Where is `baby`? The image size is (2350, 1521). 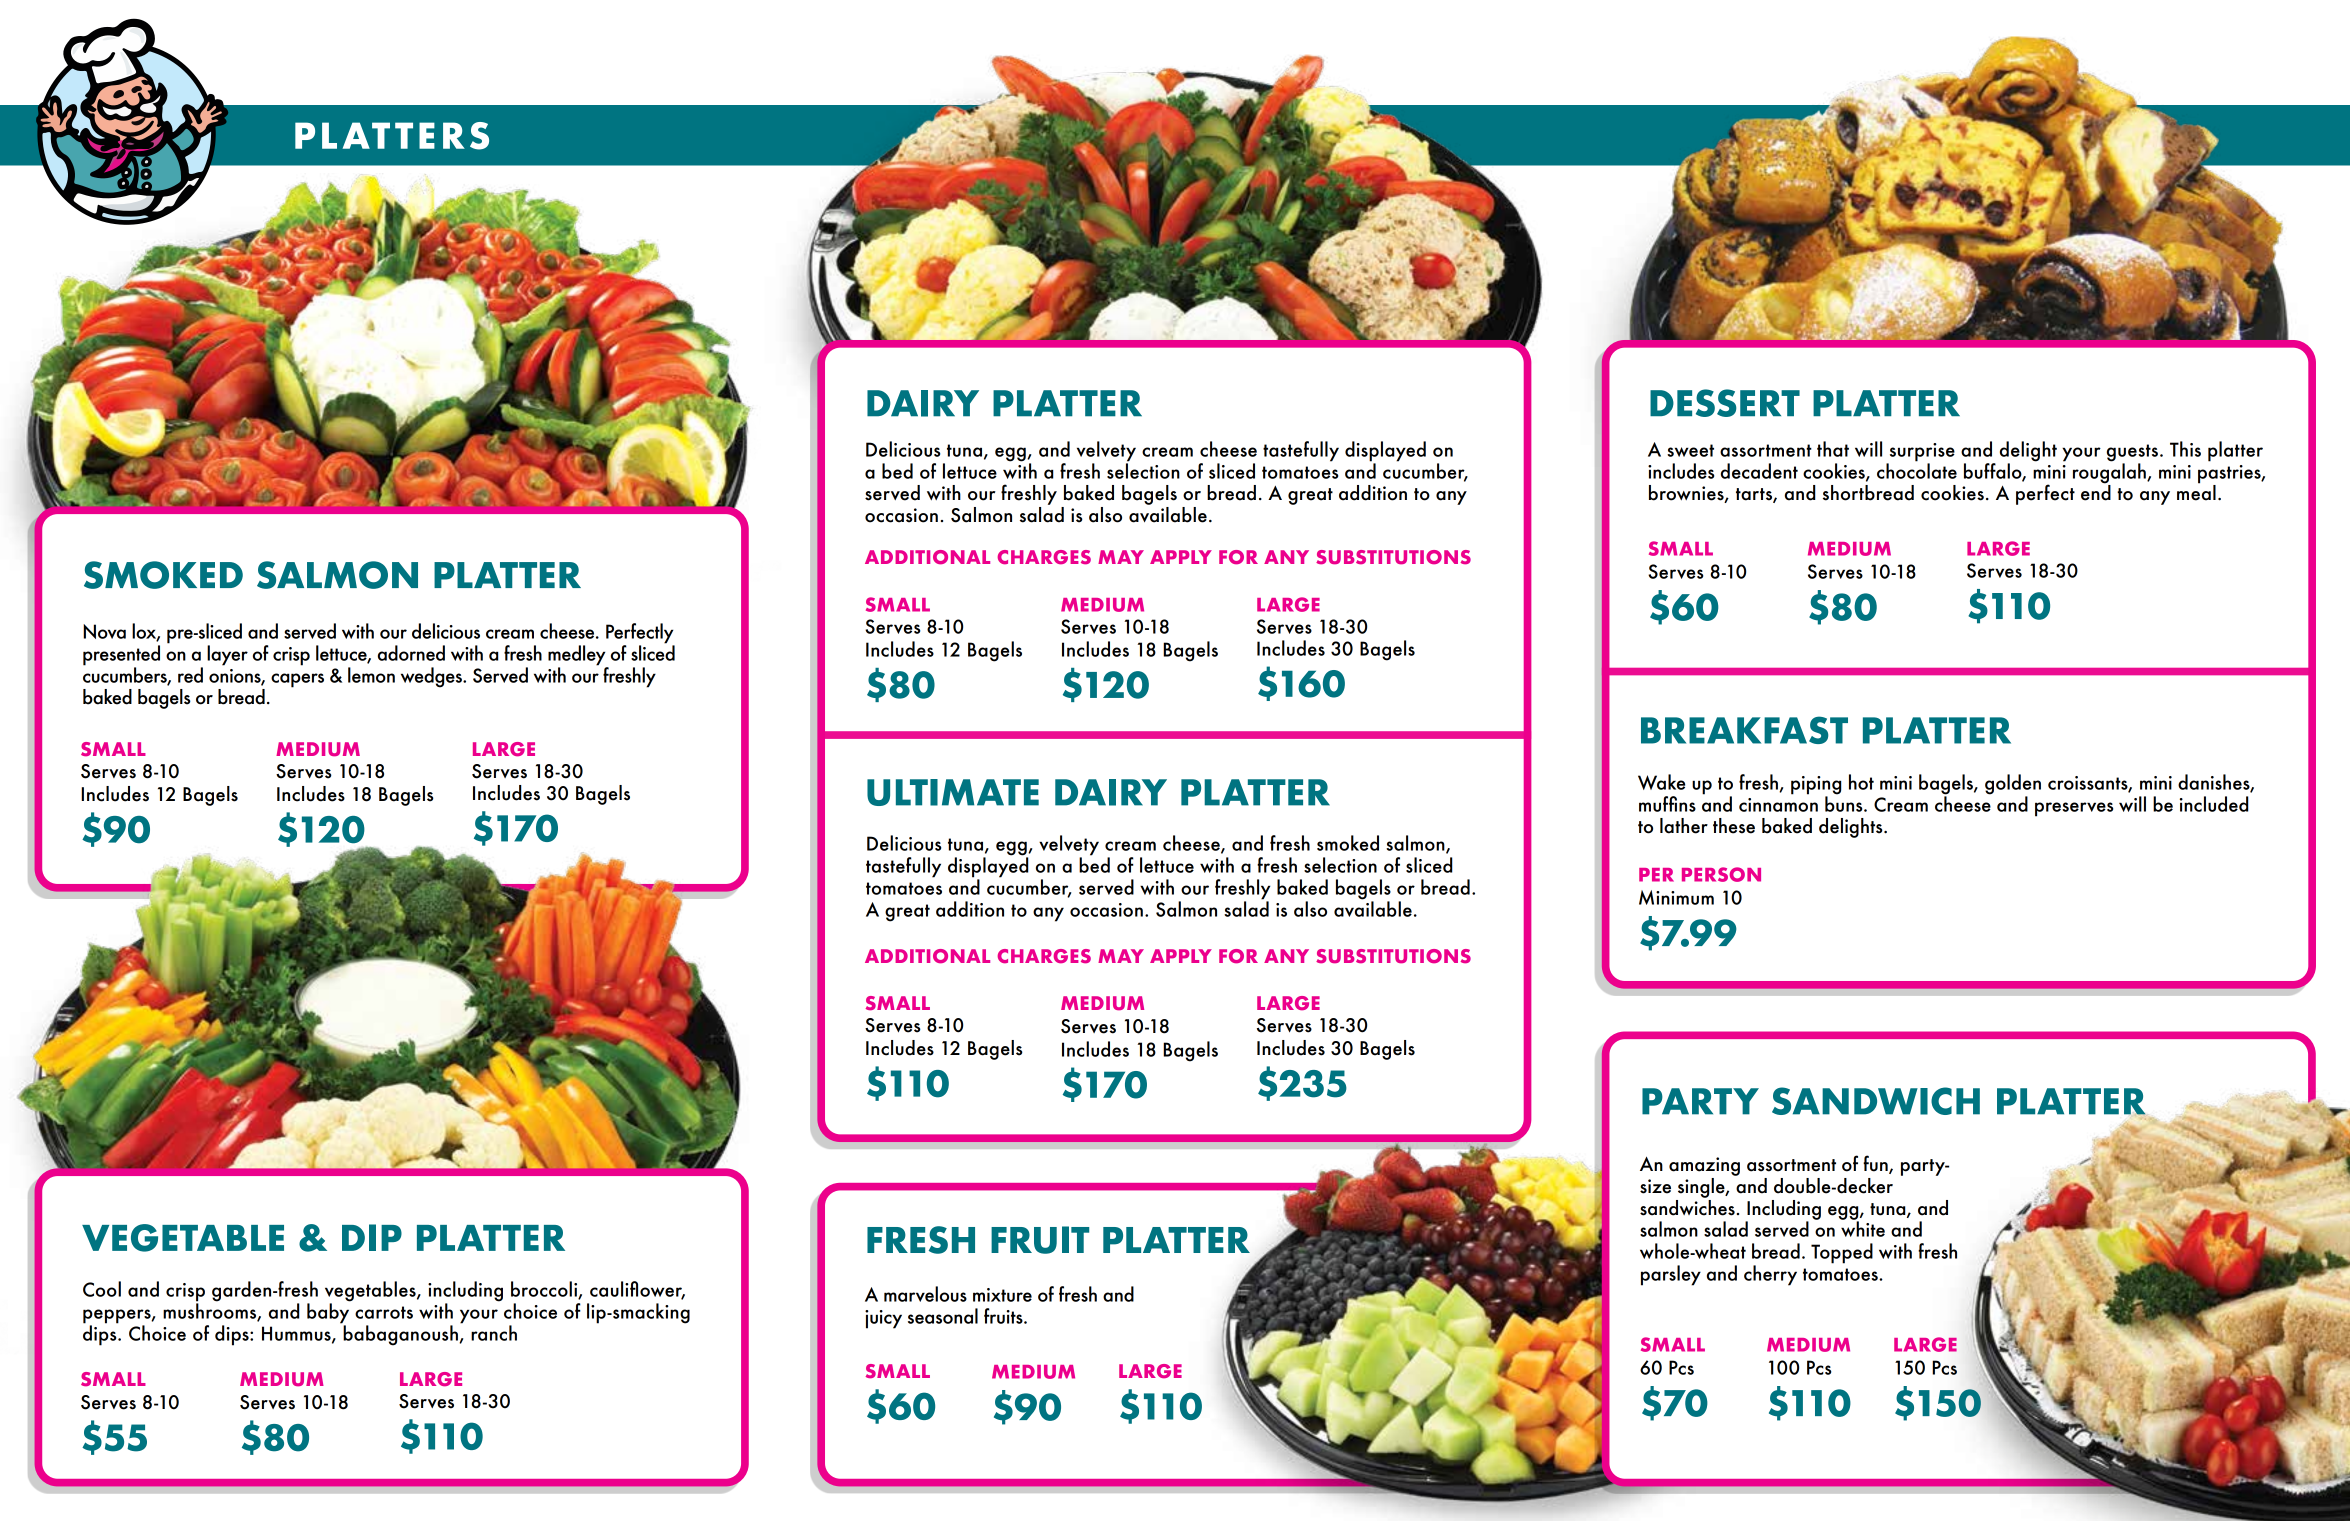
baby is located at coordinates (328, 1313).
